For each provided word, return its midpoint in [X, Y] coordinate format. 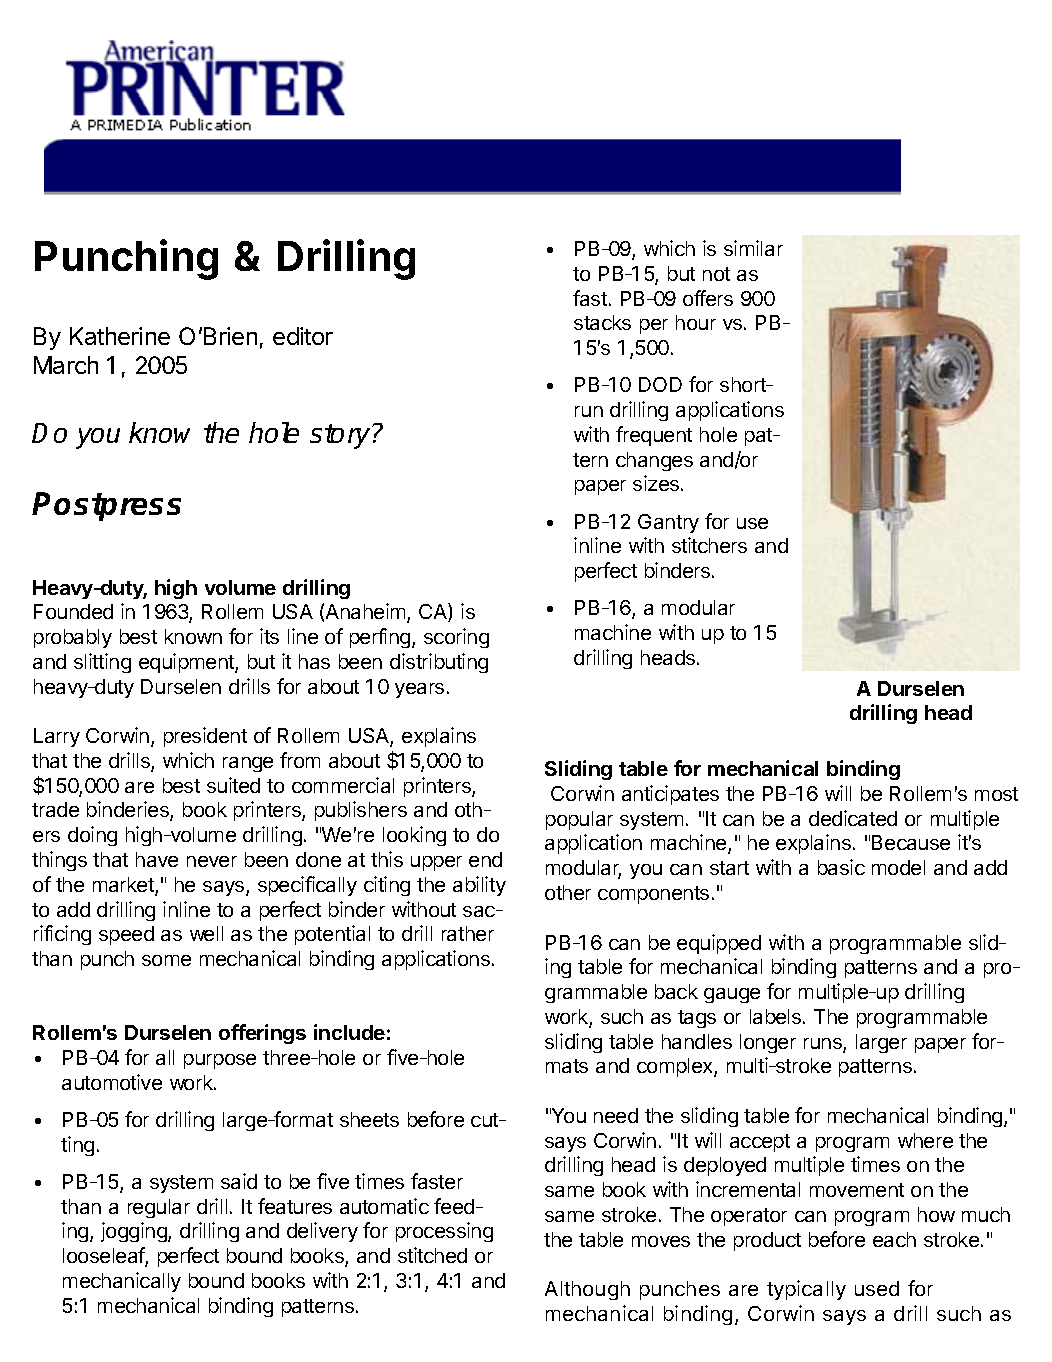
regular [159, 1208]
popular [579, 820]
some [166, 960]
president [205, 737]
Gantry [668, 523]
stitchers [709, 545]
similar [753, 248]
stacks [602, 322]
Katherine [120, 336]
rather [468, 933]
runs [824, 1045]
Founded [73, 611]
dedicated [853, 818]
